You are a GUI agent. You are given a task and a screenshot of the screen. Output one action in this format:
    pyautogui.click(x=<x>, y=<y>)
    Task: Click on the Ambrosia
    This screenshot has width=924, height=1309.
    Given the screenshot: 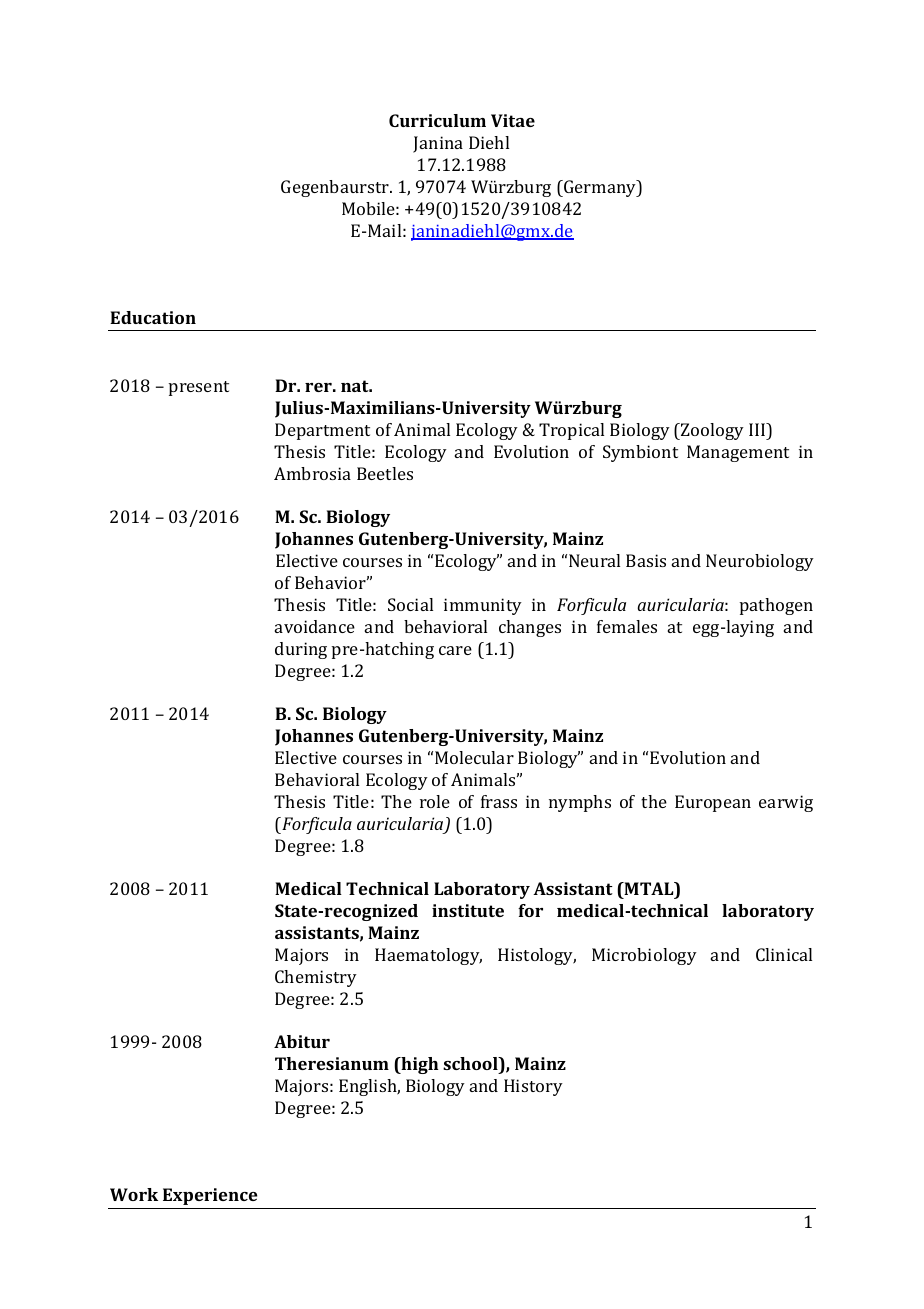 What is the action you would take?
    pyautogui.click(x=312, y=473)
